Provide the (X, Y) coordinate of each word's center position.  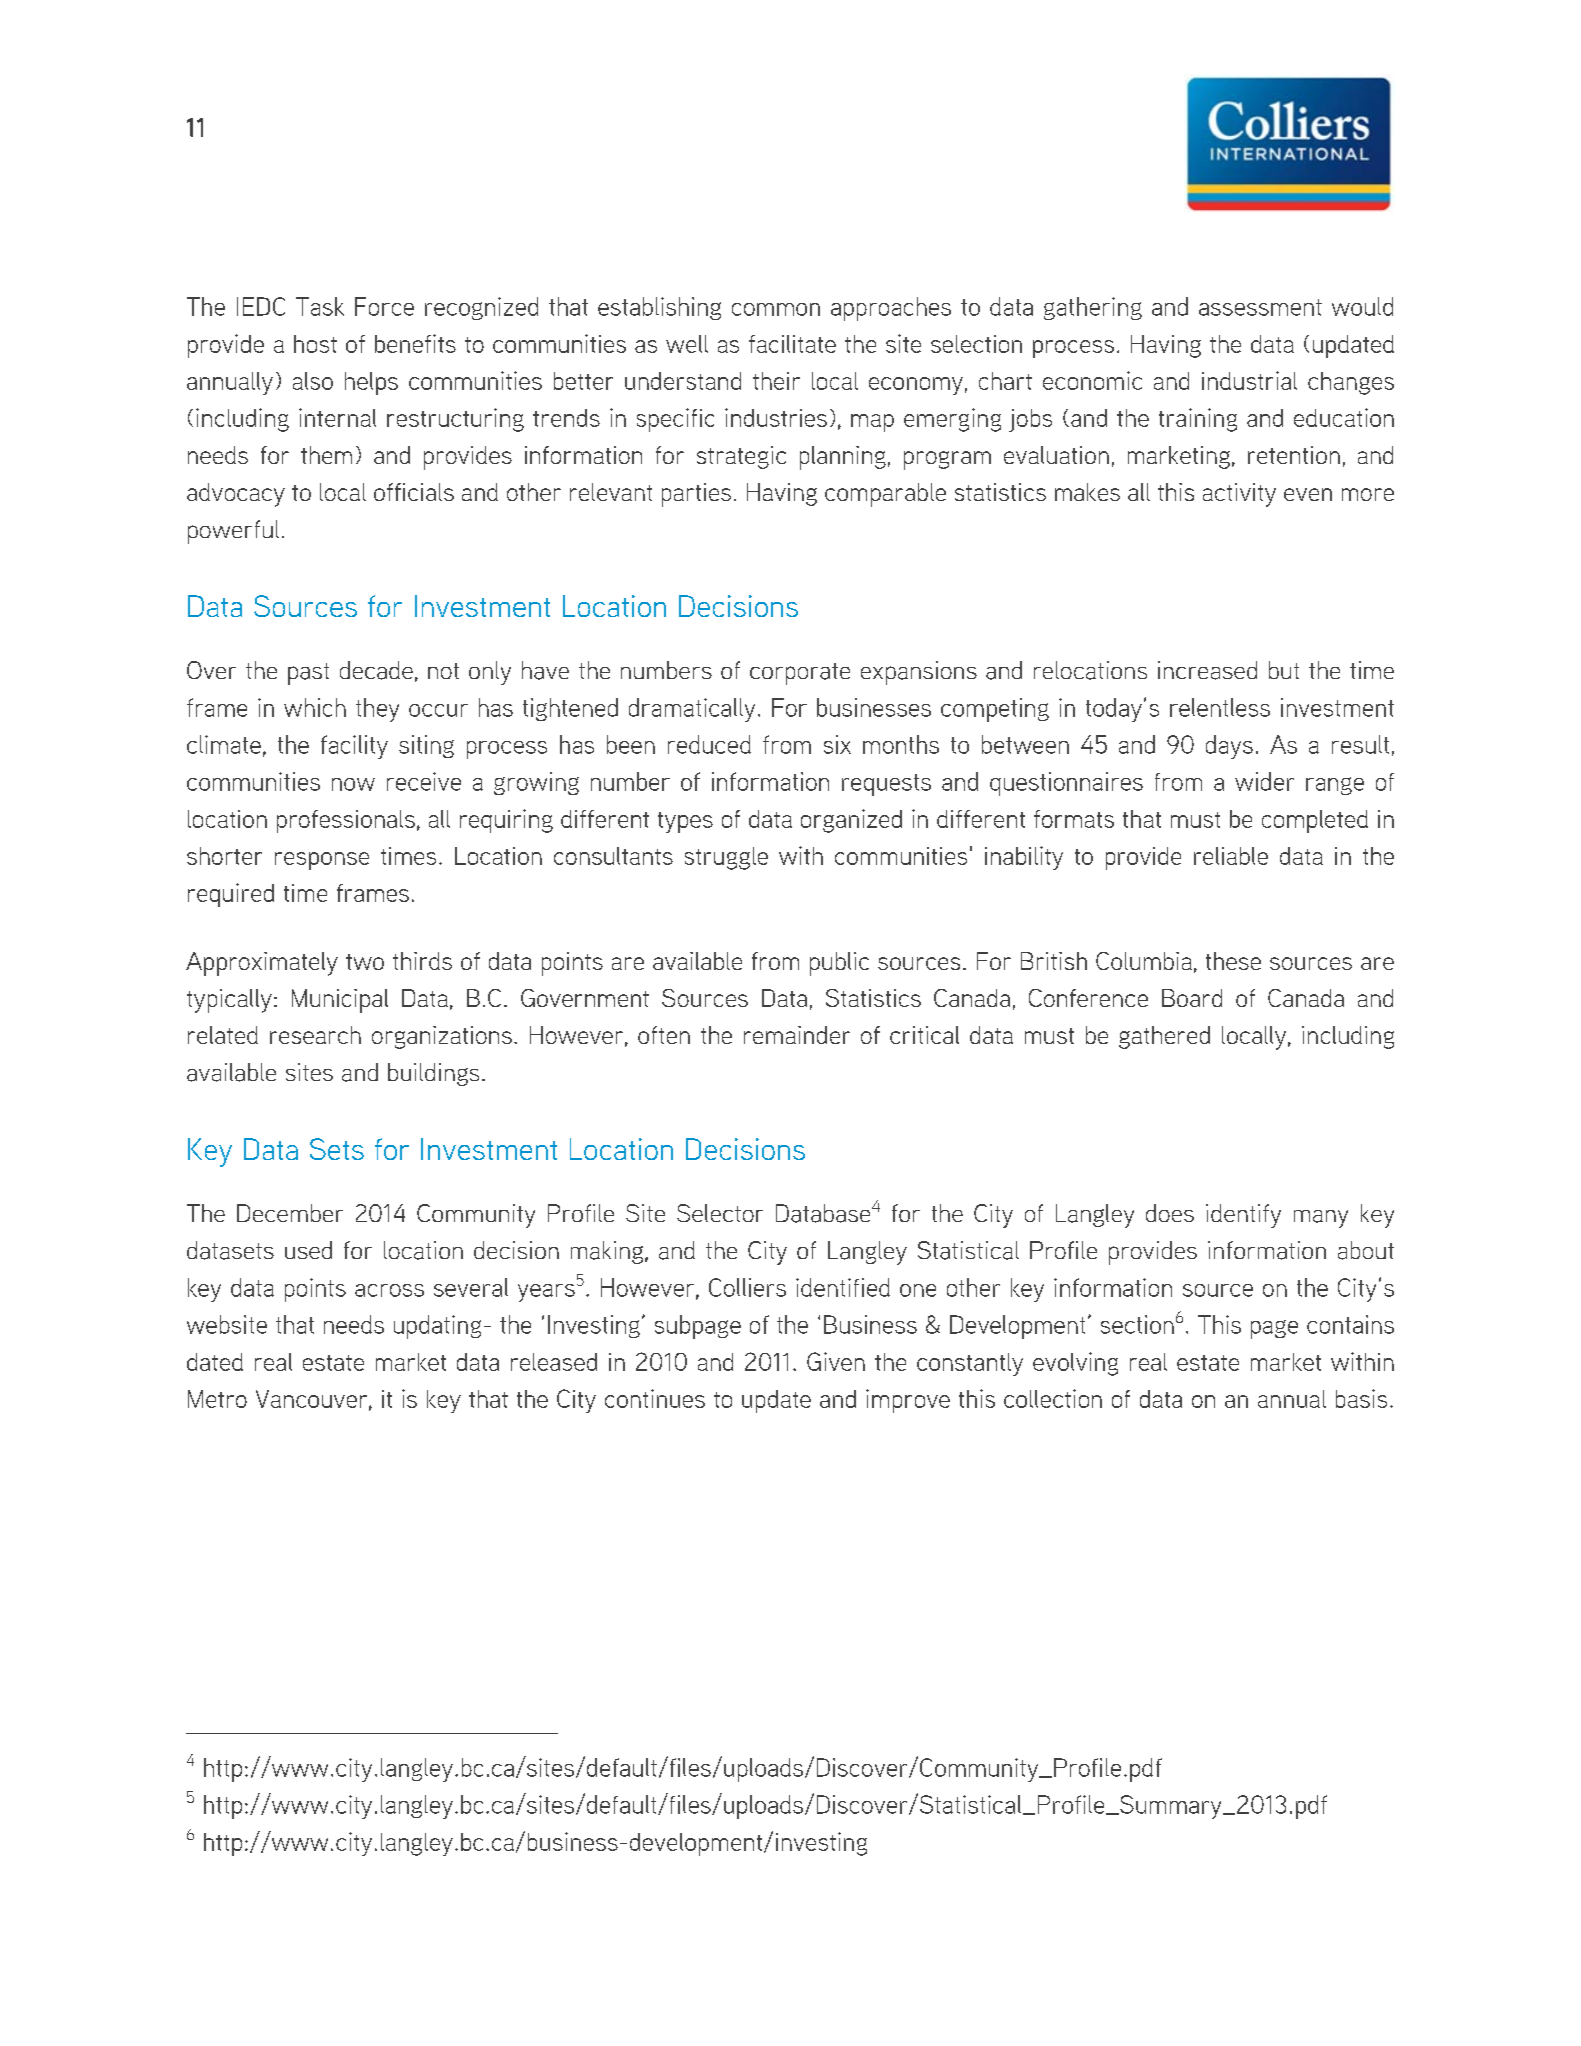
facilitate (792, 344)
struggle (726, 858)
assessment (1260, 307)
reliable (1231, 856)
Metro (217, 1399)
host (315, 344)
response (322, 861)
